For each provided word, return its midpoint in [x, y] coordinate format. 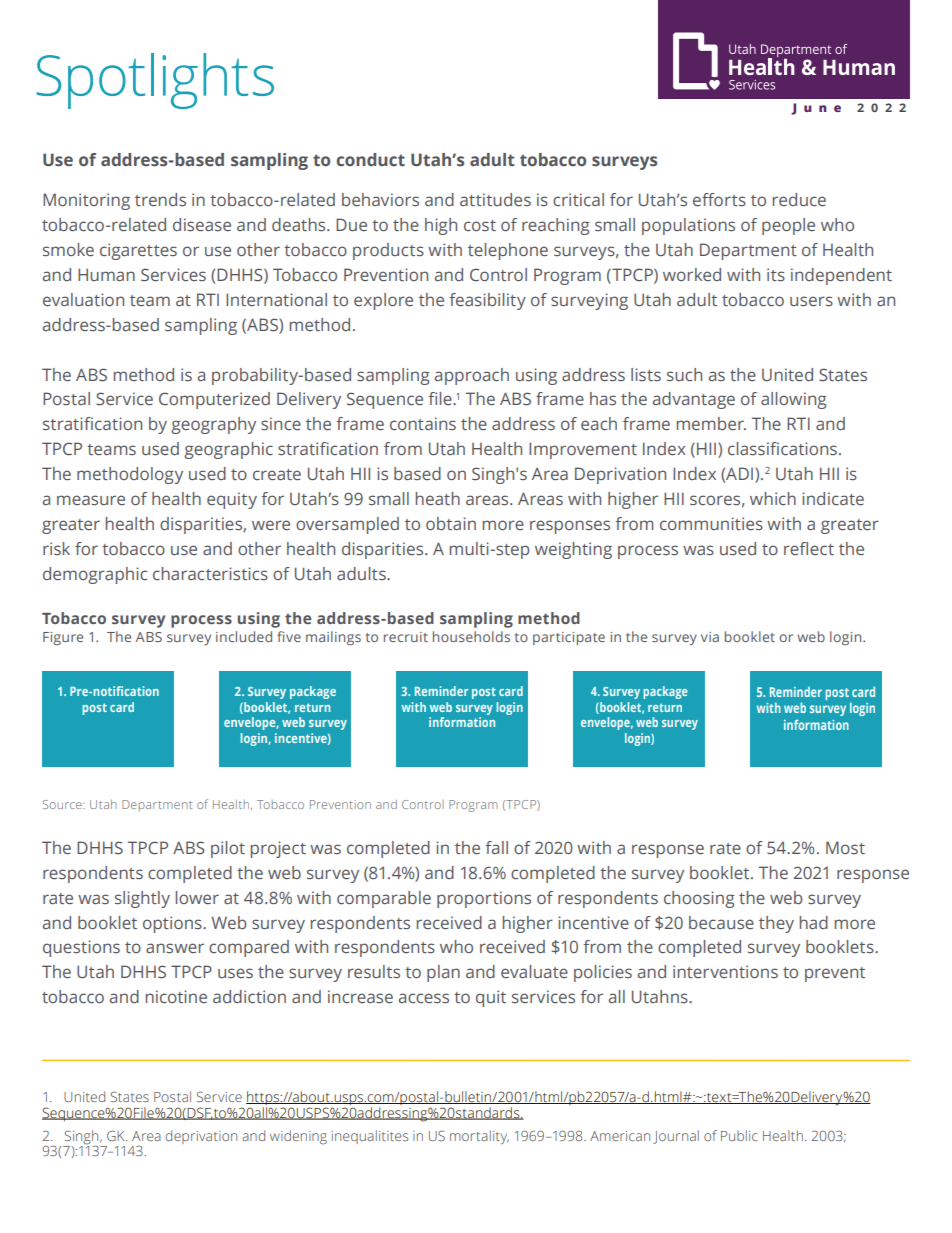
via [710, 637]
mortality [479, 1137]
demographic [95, 575]
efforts [719, 199]
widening [298, 1137]
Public [739, 1135]
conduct [370, 159]
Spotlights [155, 81]
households [471, 636]
